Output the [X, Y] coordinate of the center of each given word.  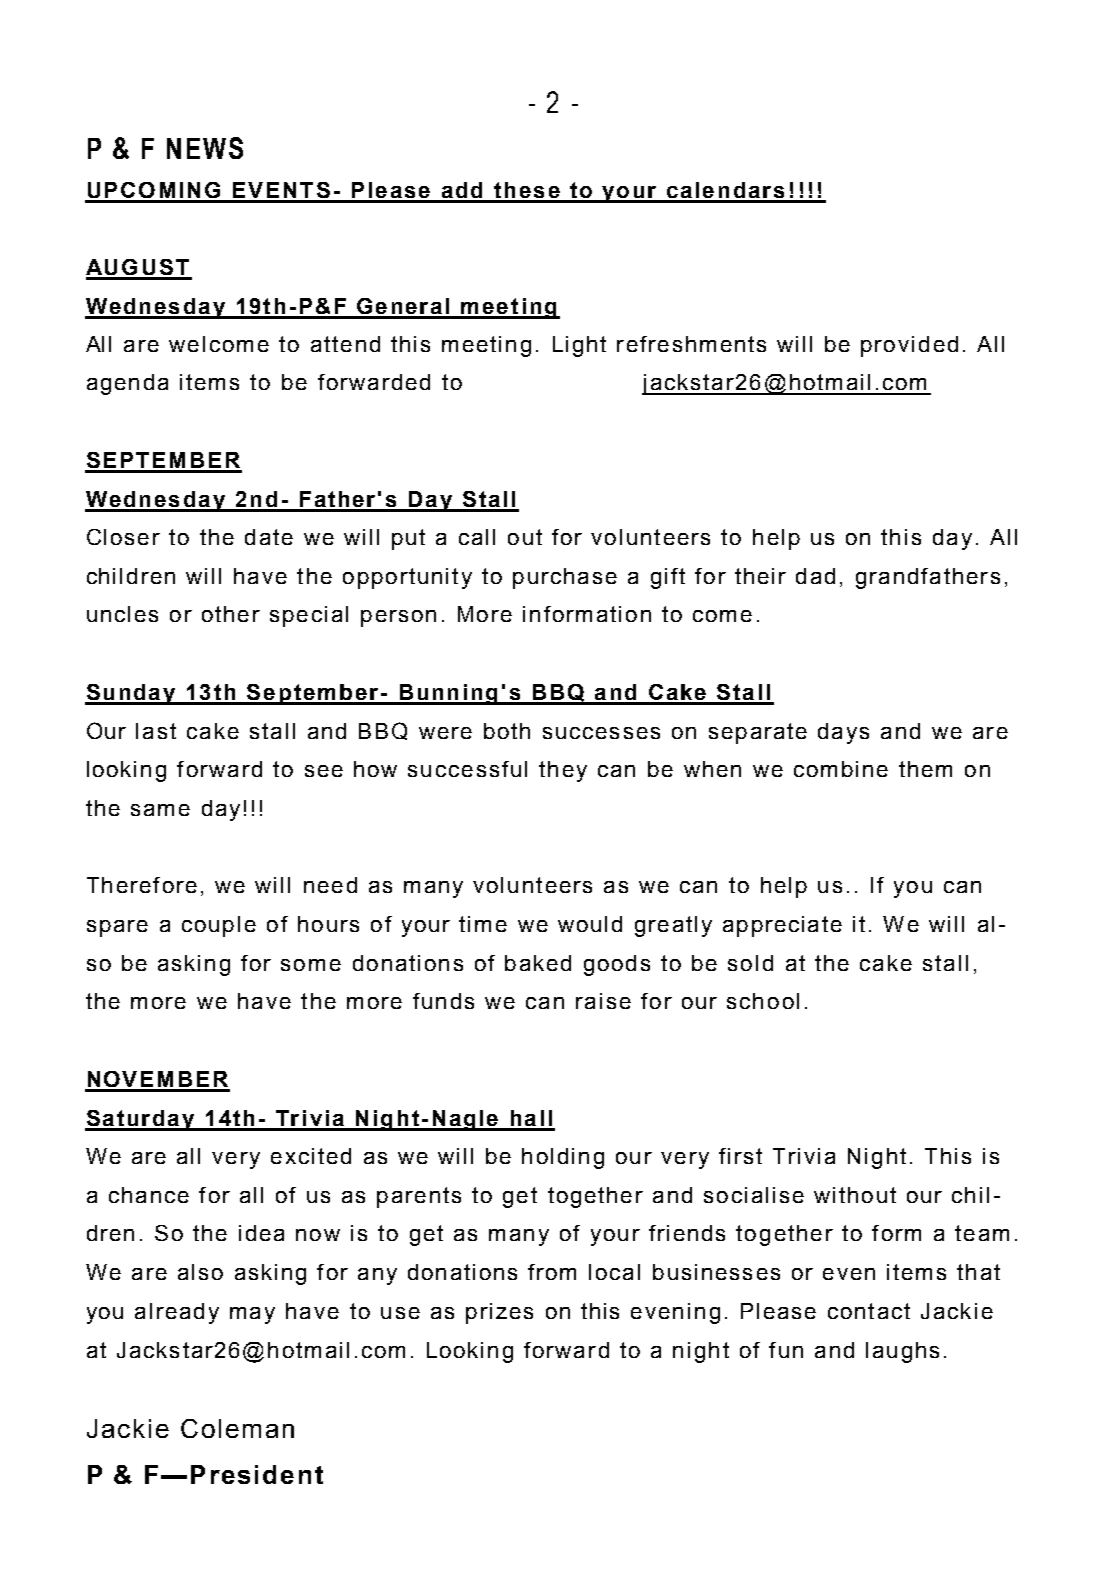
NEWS [205, 148]
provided [909, 346]
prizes [499, 1313]
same [160, 810]
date [269, 537]
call [477, 537]
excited [311, 1156]
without [855, 1195]
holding [563, 1158]
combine [841, 769]
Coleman [237, 1428]
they [563, 771]
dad [815, 576]
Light [579, 346]
